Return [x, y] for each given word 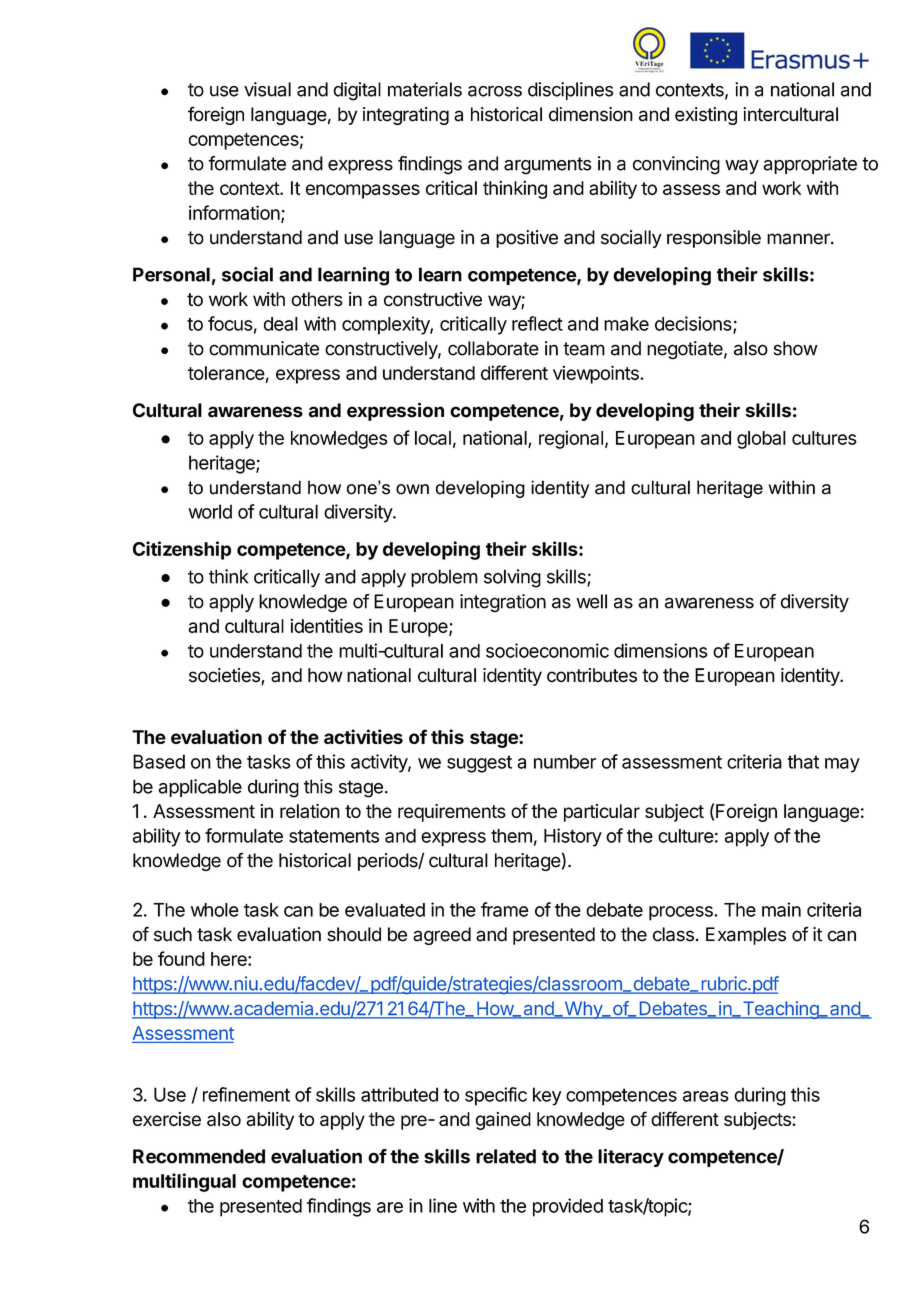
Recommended [199, 1156]
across [495, 91]
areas [706, 1096]
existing [706, 116]
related [506, 1156]
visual [267, 89]
